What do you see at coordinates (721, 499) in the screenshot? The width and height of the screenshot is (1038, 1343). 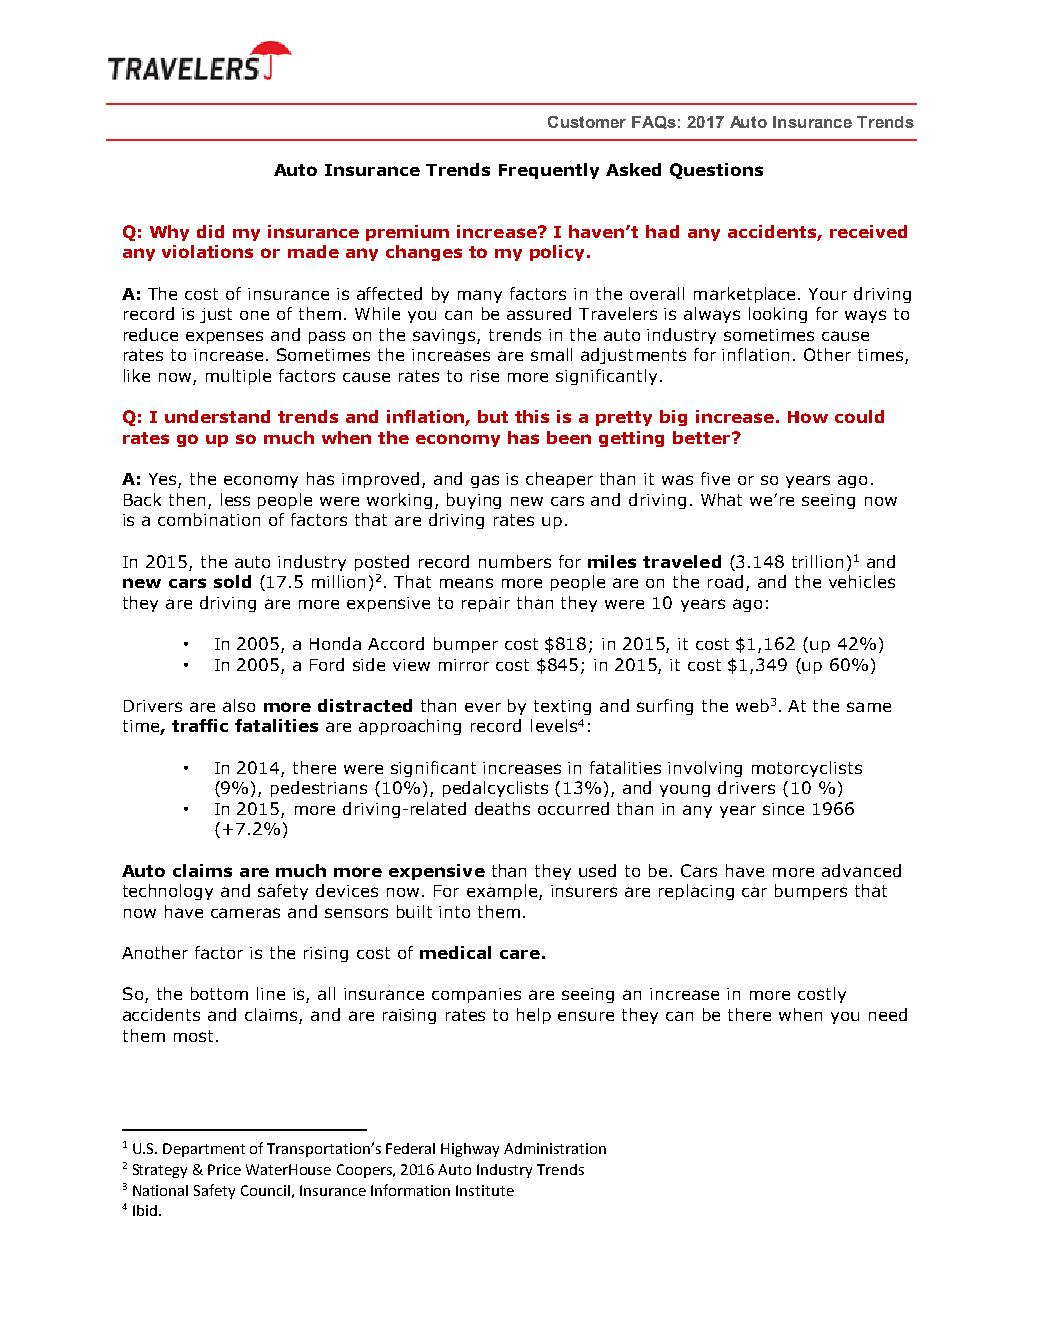 I see `What` at bounding box center [721, 499].
